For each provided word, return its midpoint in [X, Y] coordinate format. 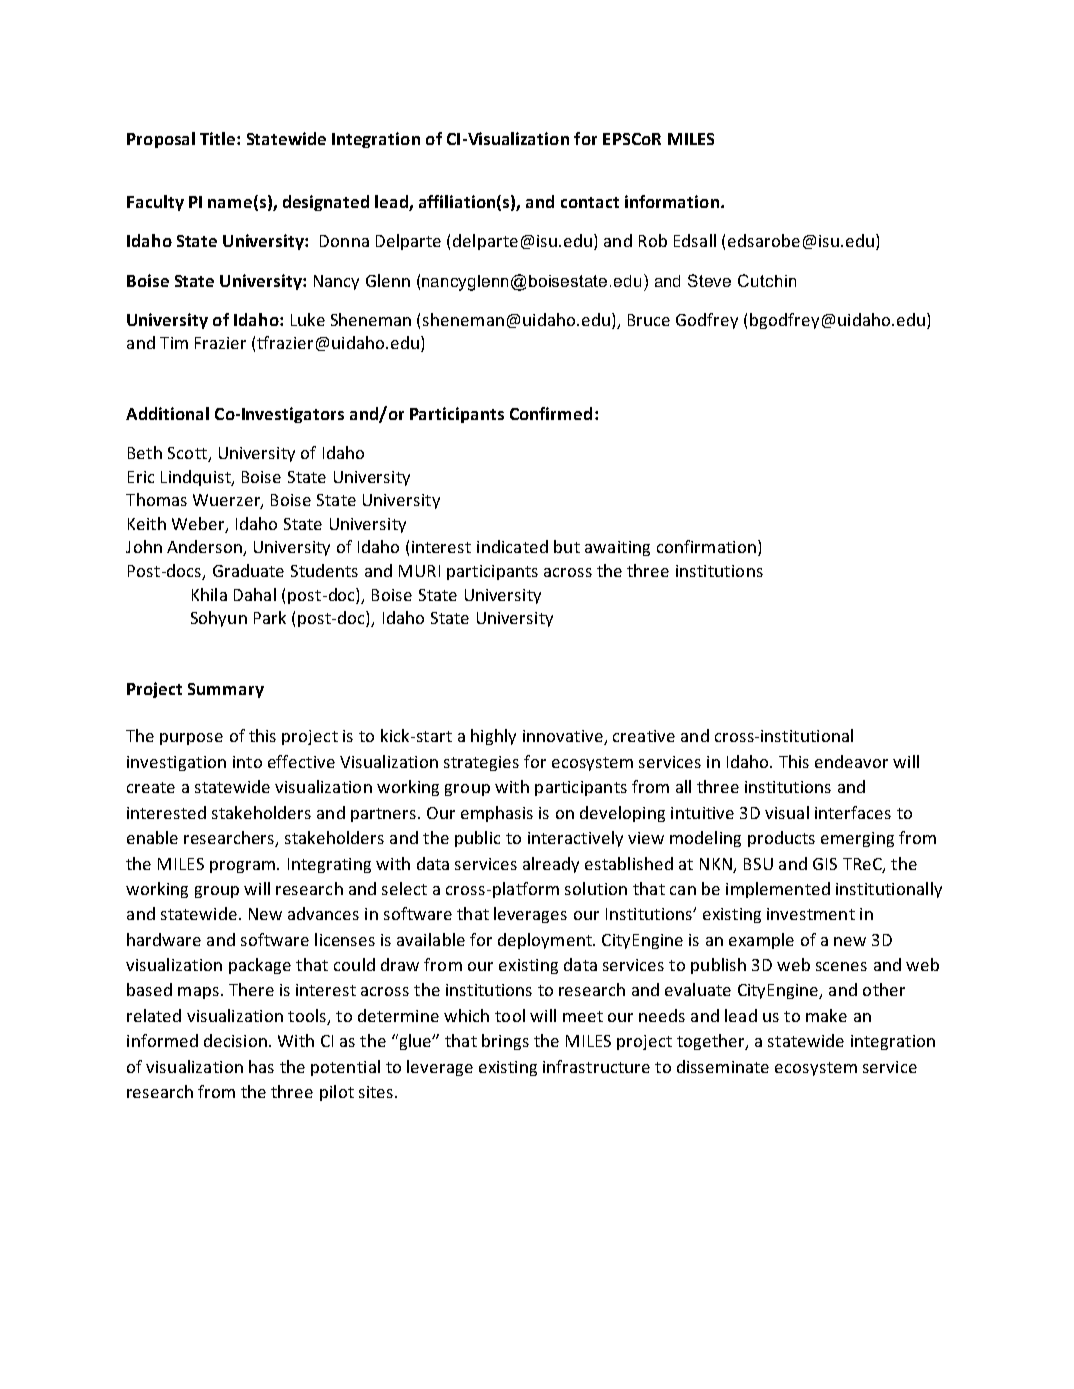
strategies [481, 763]
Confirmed [551, 413]
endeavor [851, 761]
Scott [188, 454]
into [247, 762]
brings [505, 1042]
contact [590, 202]
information [672, 201]
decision [235, 1040]
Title [219, 138]
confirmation [706, 546]
